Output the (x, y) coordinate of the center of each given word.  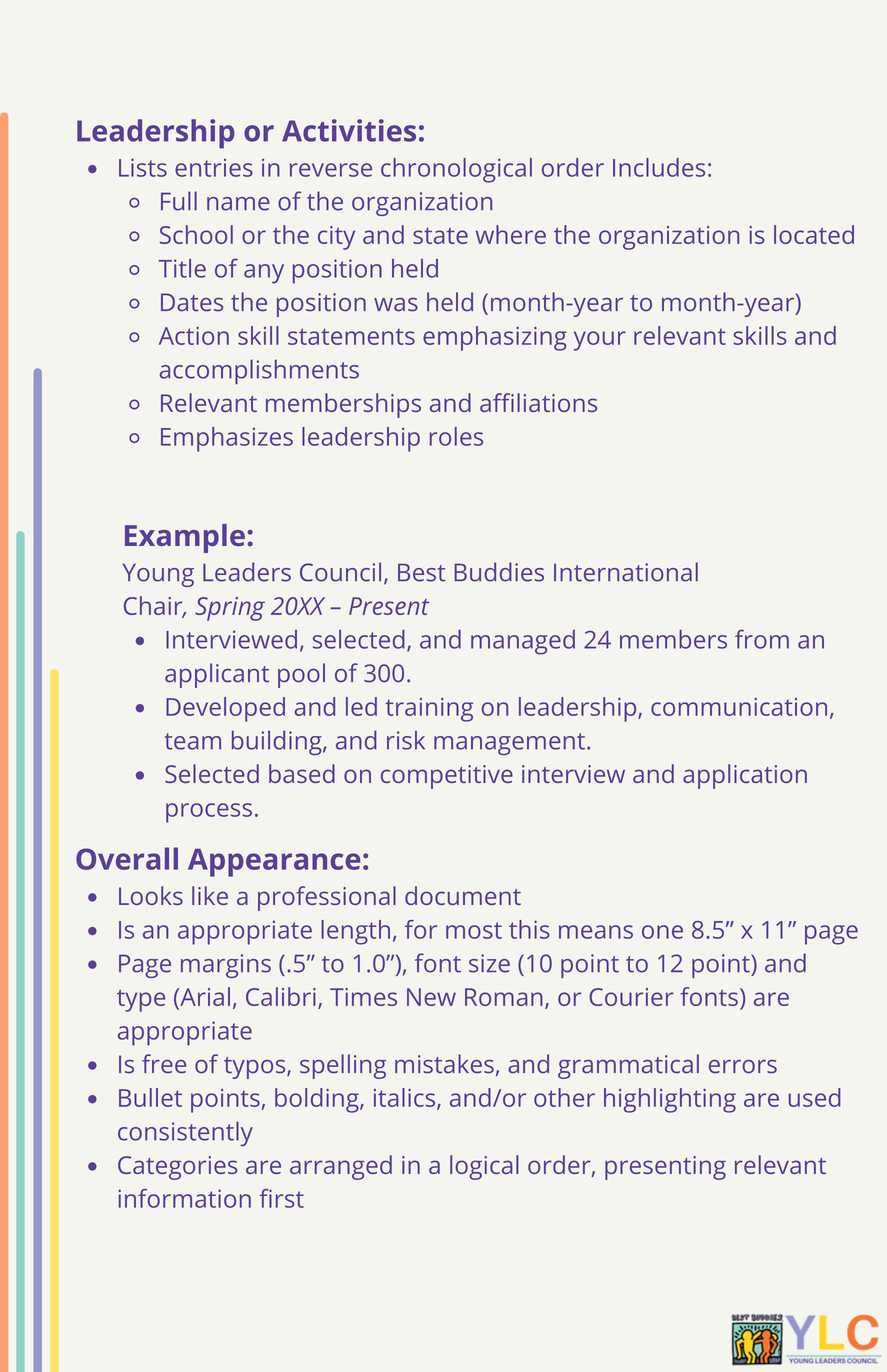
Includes (659, 167)
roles (456, 436)
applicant (217, 675)
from (762, 639)
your (599, 341)
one (662, 932)
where (511, 234)
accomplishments (259, 372)
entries (214, 168)
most (474, 930)
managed (523, 642)
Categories (178, 1168)
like (210, 895)
